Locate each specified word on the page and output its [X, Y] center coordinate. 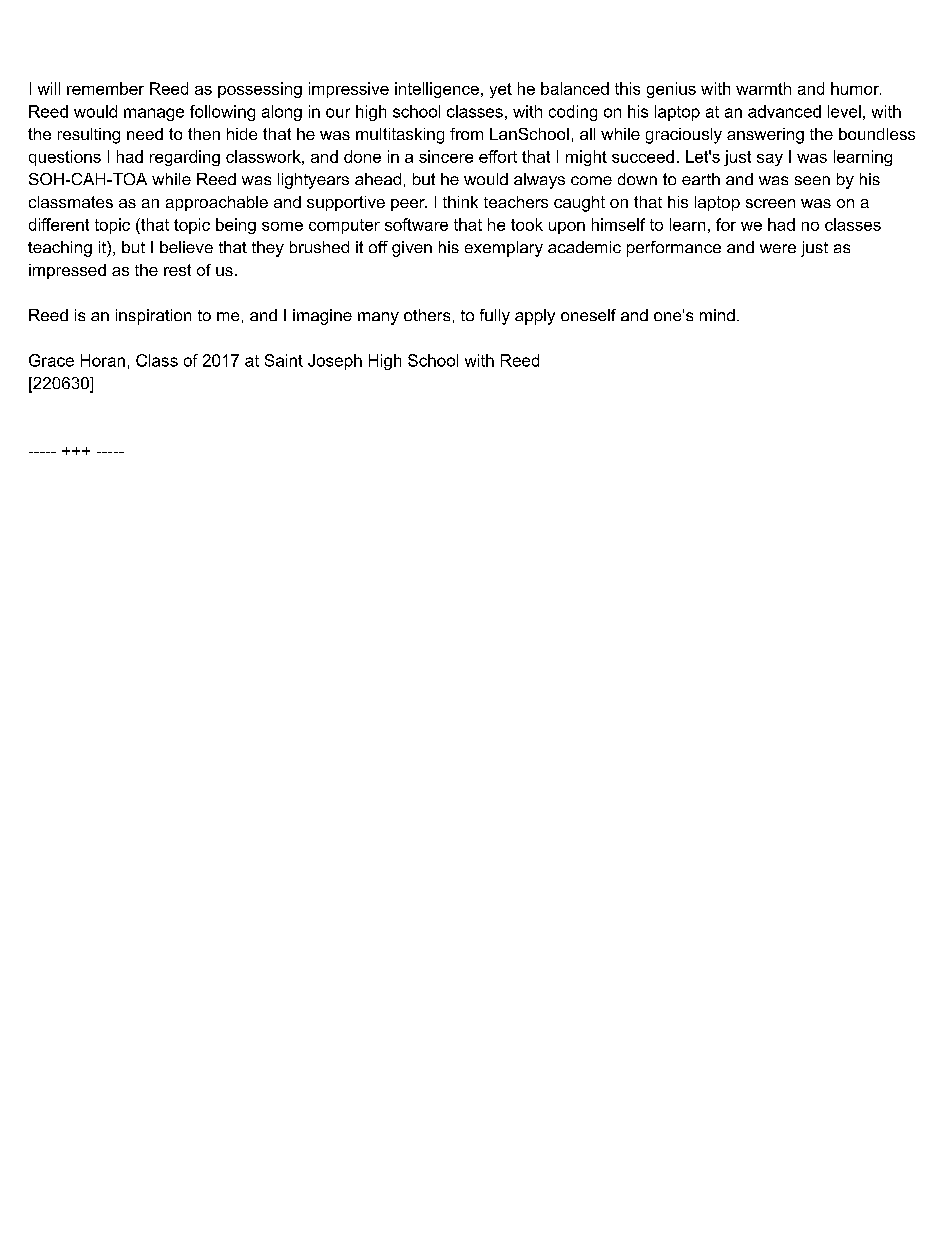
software [416, 224]
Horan [103, 360]
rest [177, 270]
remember [105, 88]
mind [717, 315]
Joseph [335, 362]
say [770, 160]
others [427, 315]
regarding [185, 158]
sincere [446, 156]
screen [770, 203]
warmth [763, 88]
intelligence [437, 90]
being [236, 226]
